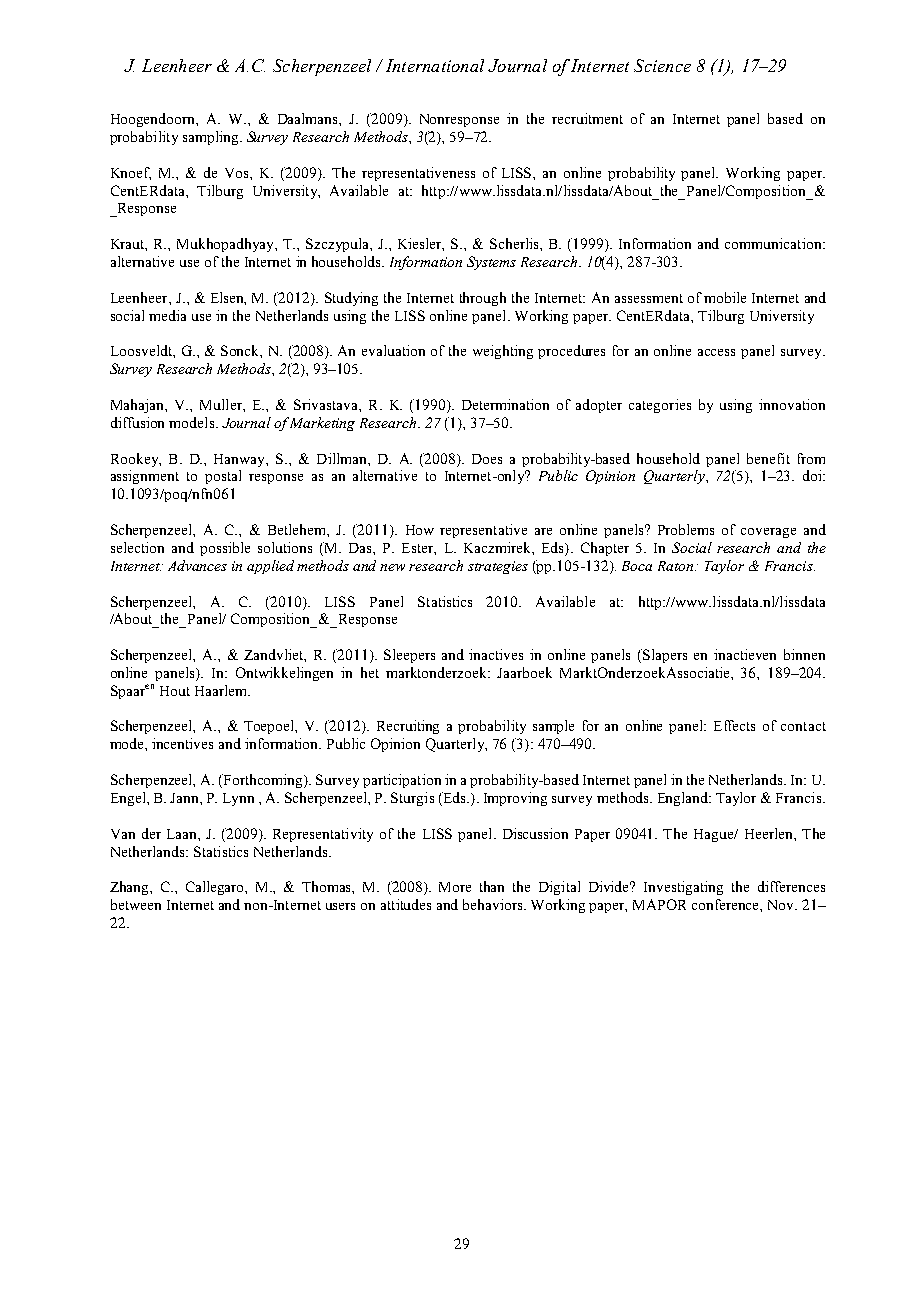 This screenshot has height=1308, width=924. Describe the element at coordinates (212, 138) in the screenshot. I see `sampling` at that location.
